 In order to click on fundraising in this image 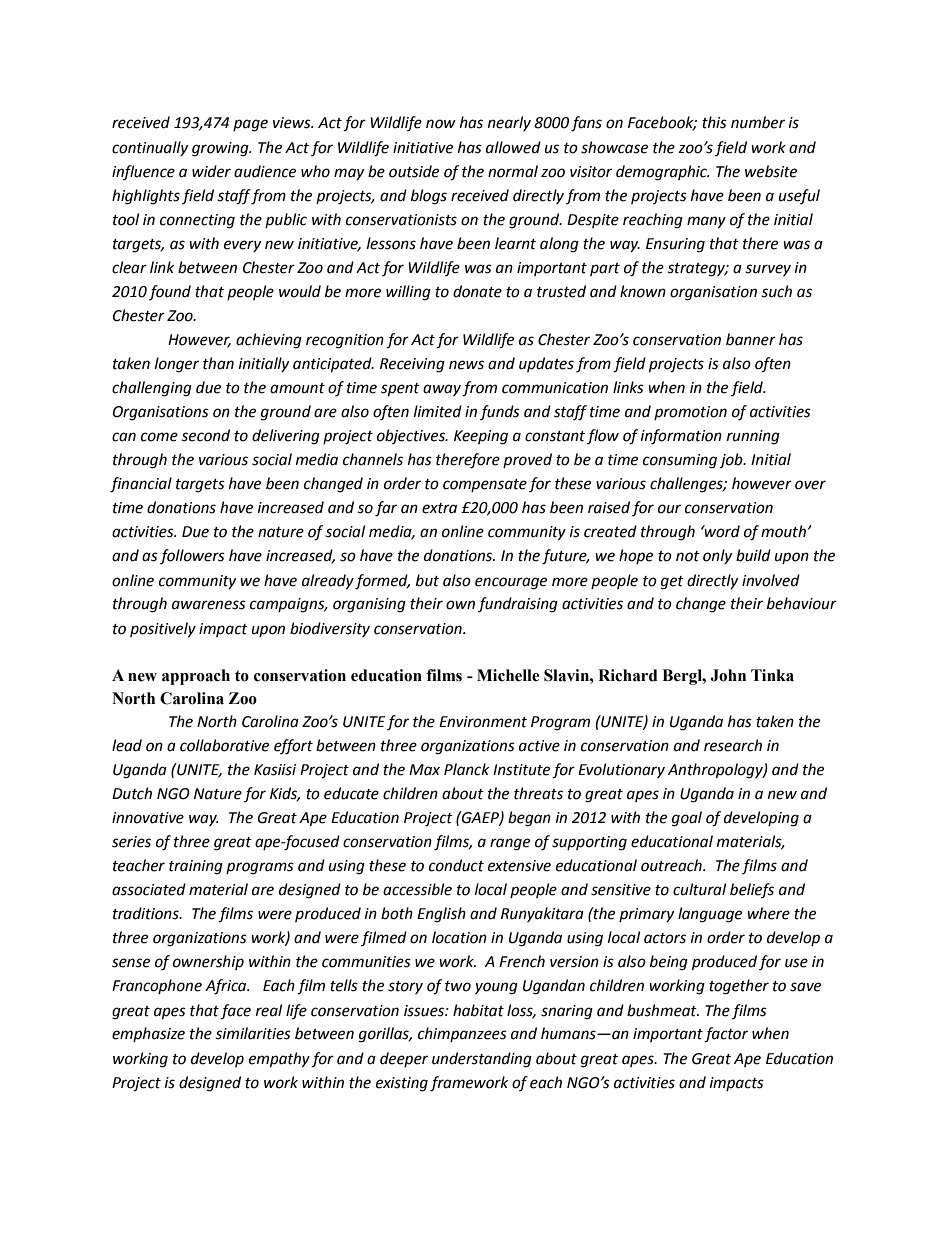, I will do `click(518, 605)`.
